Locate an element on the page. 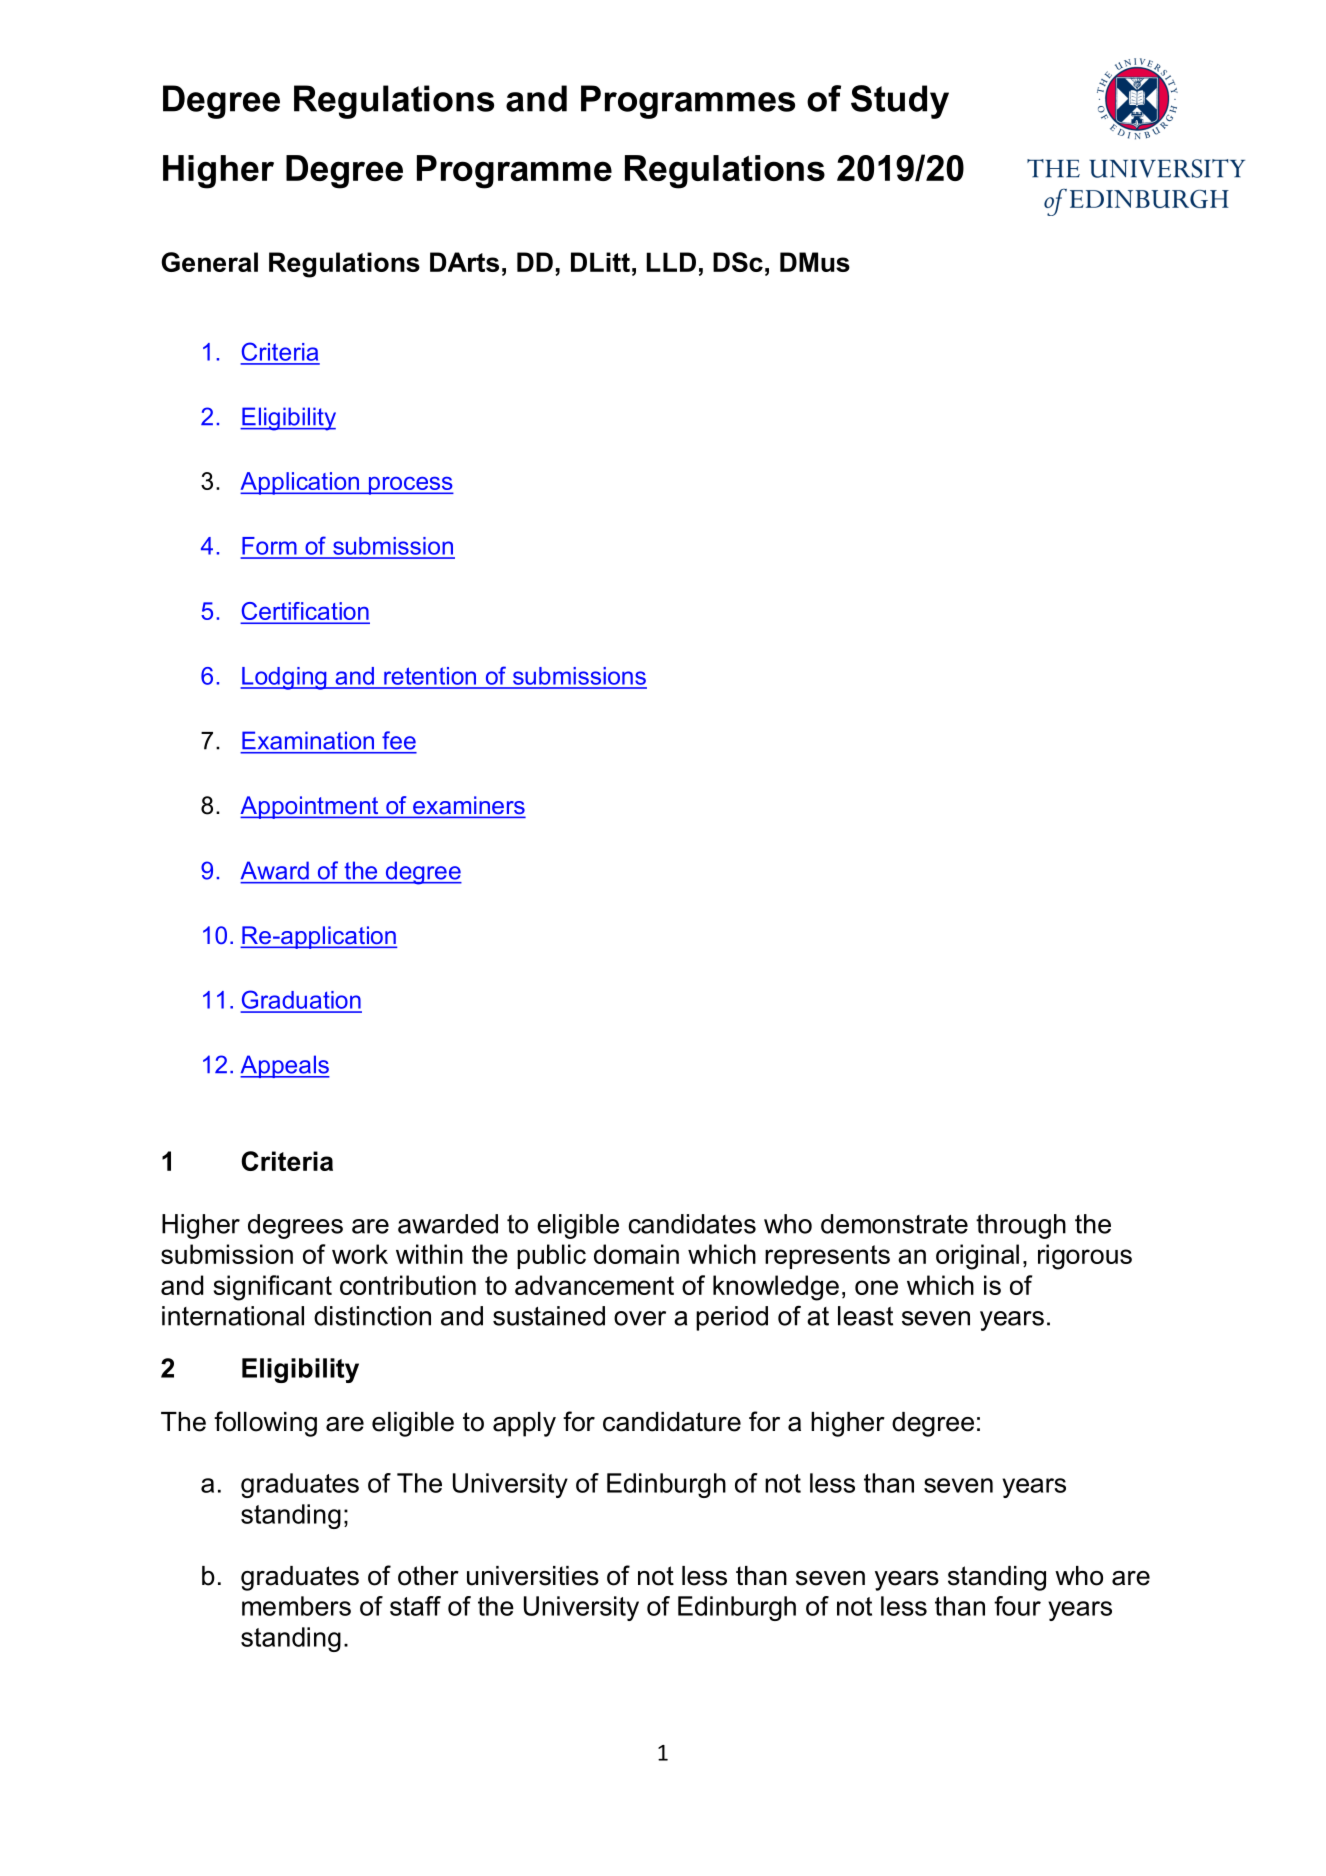 Image resolution: width=1326 pixels, height=1876 pixels. General is located at coordinates (209, 262).
